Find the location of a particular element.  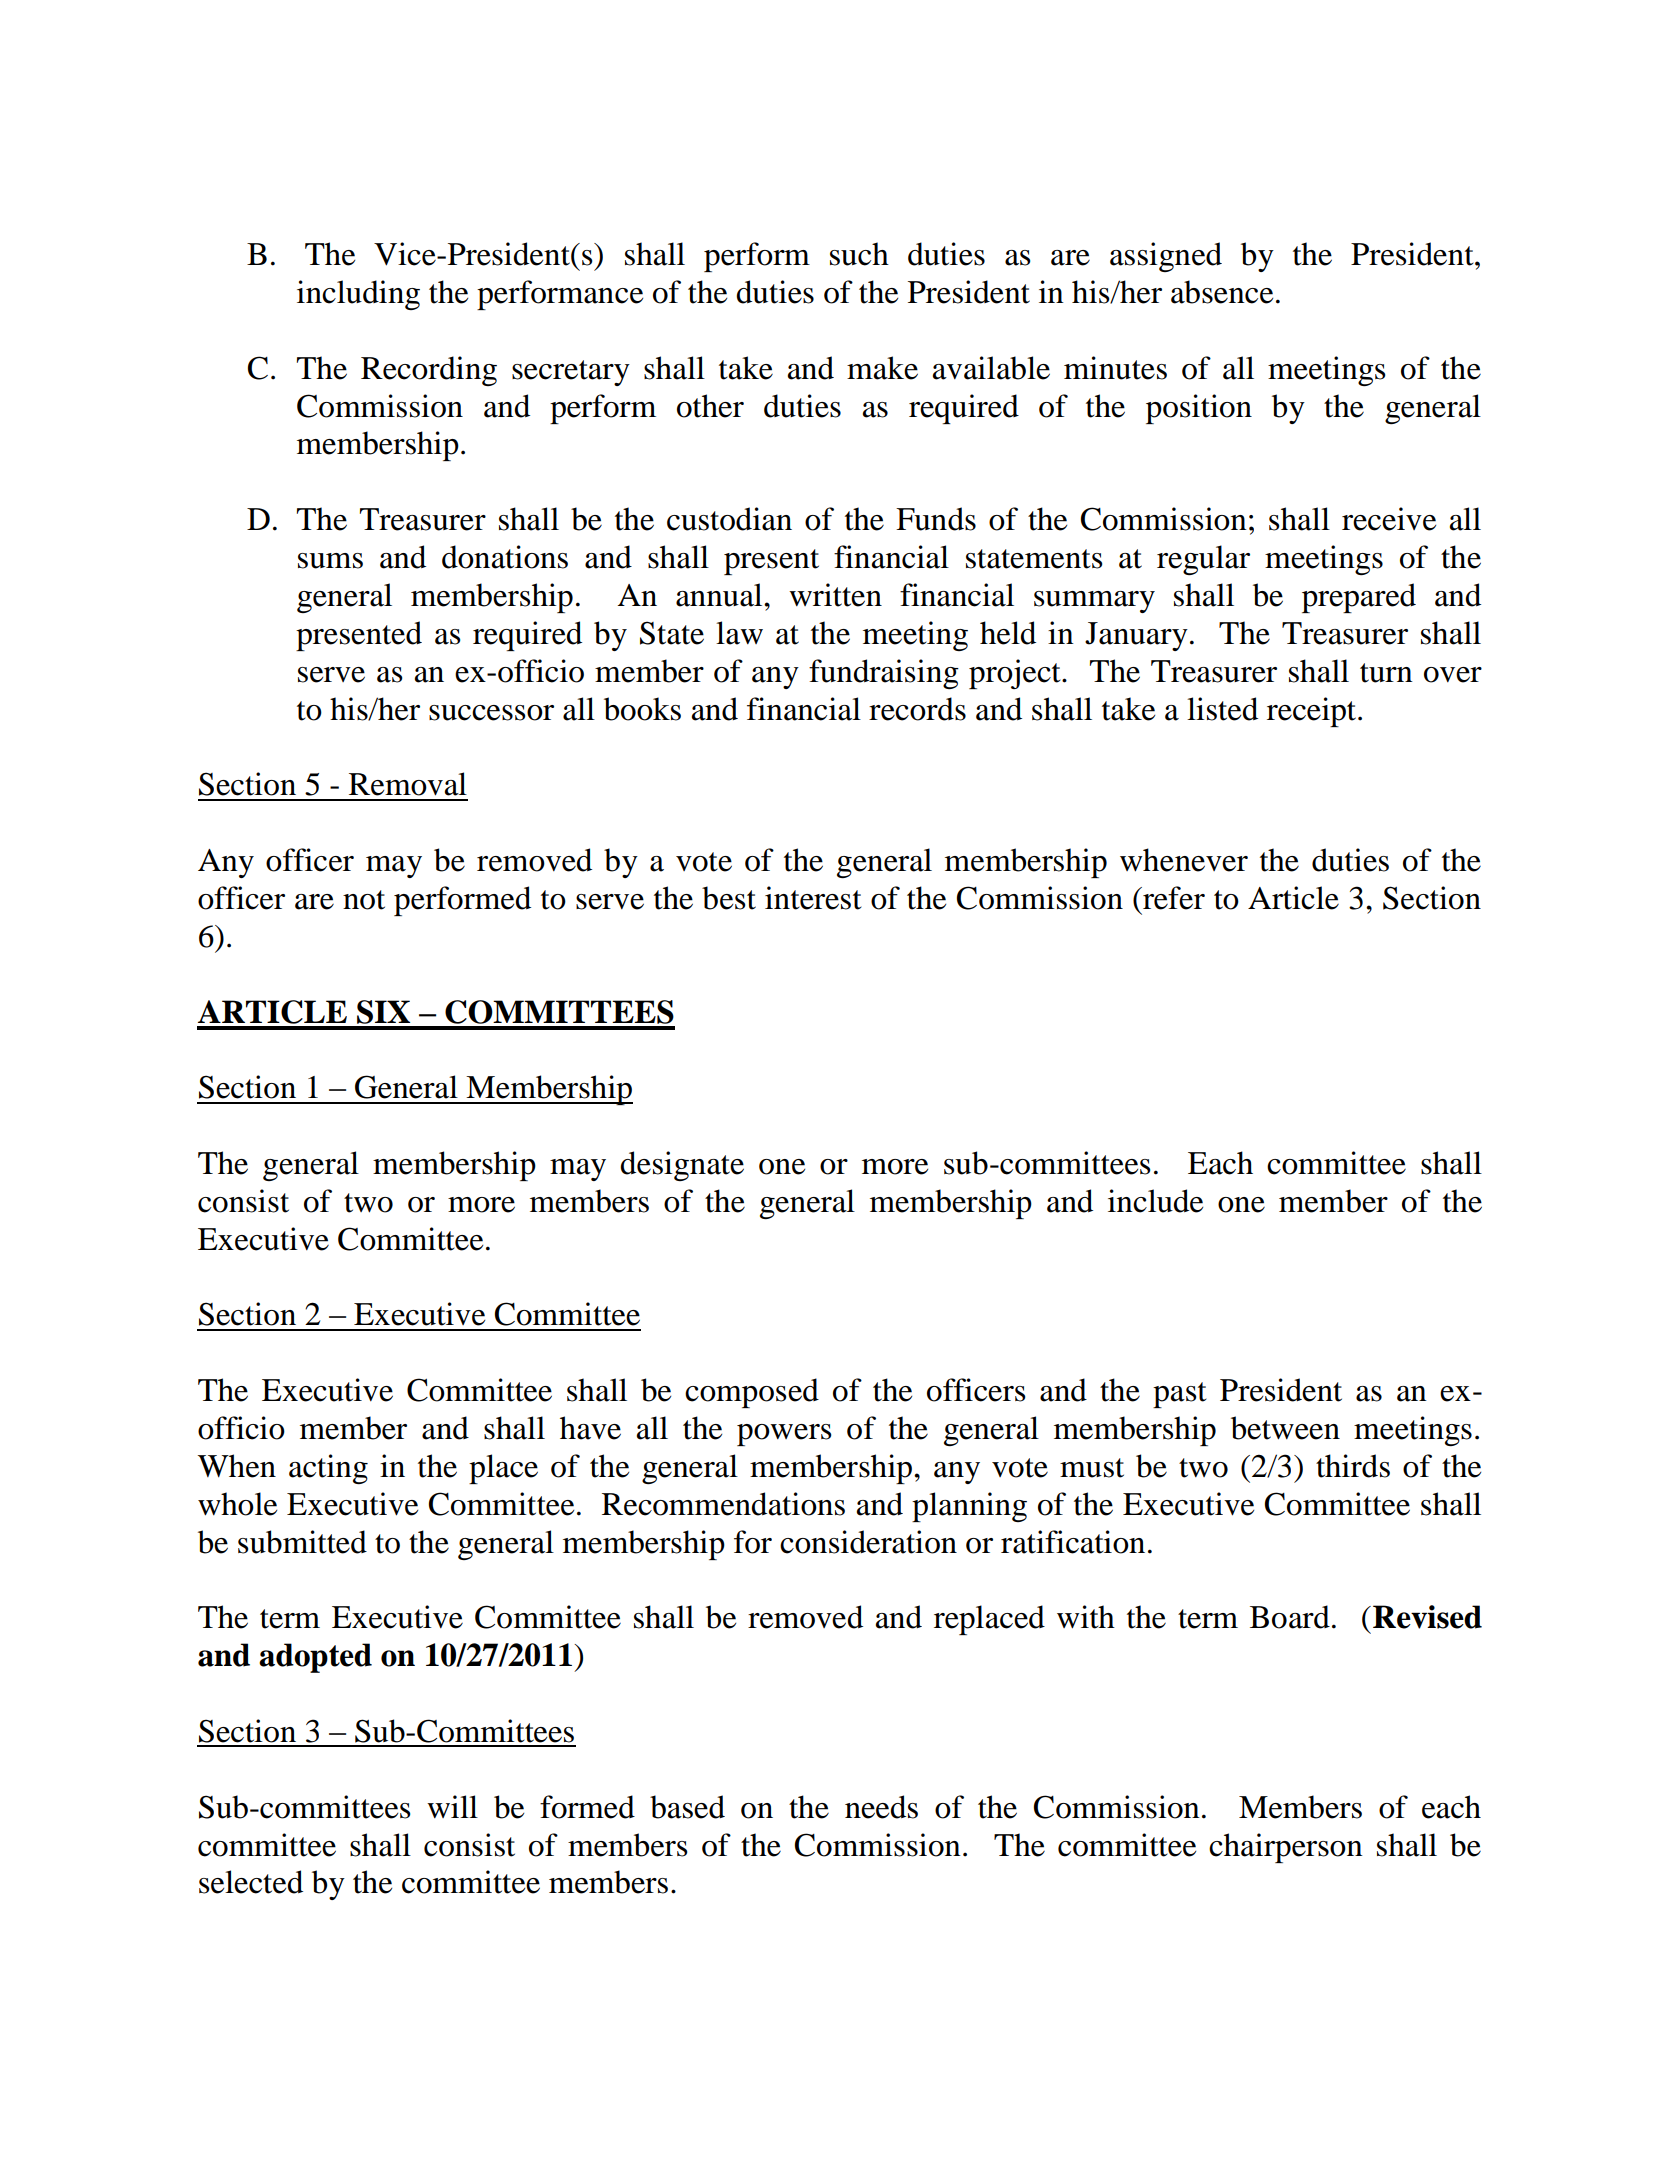

such is located at coordinates (859, 254).
